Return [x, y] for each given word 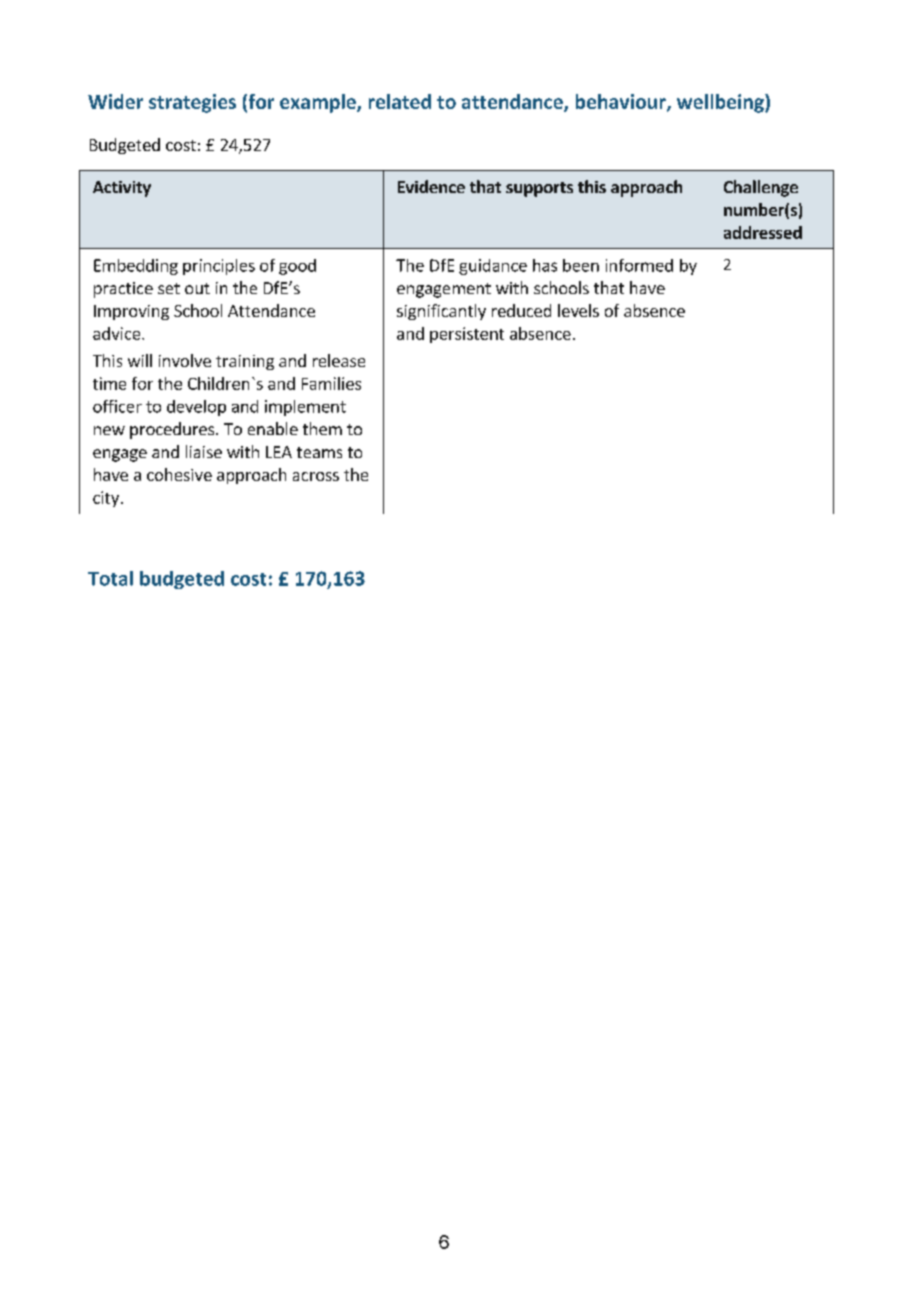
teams [319, 452]
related [400, 101]
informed [639, 265]
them [322, 428]
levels [578, 310]
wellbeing [721, 103]
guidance [493, 267]
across [316, 476]
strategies [192, 103]
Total [110, 578]
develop [196, 408]
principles [219, 267]
